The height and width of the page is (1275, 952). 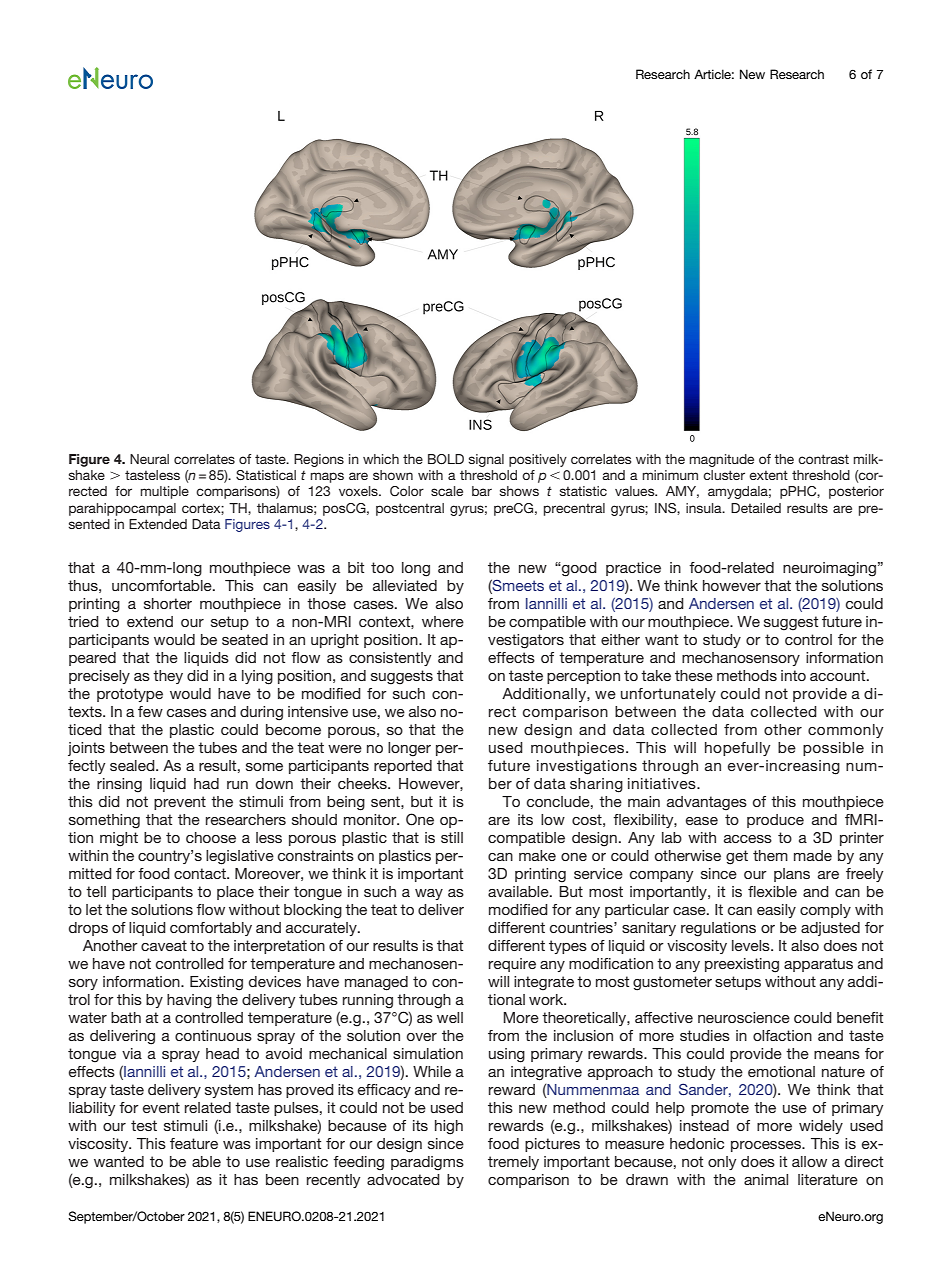 I want to click on extent, so click(x=768, y=475).
